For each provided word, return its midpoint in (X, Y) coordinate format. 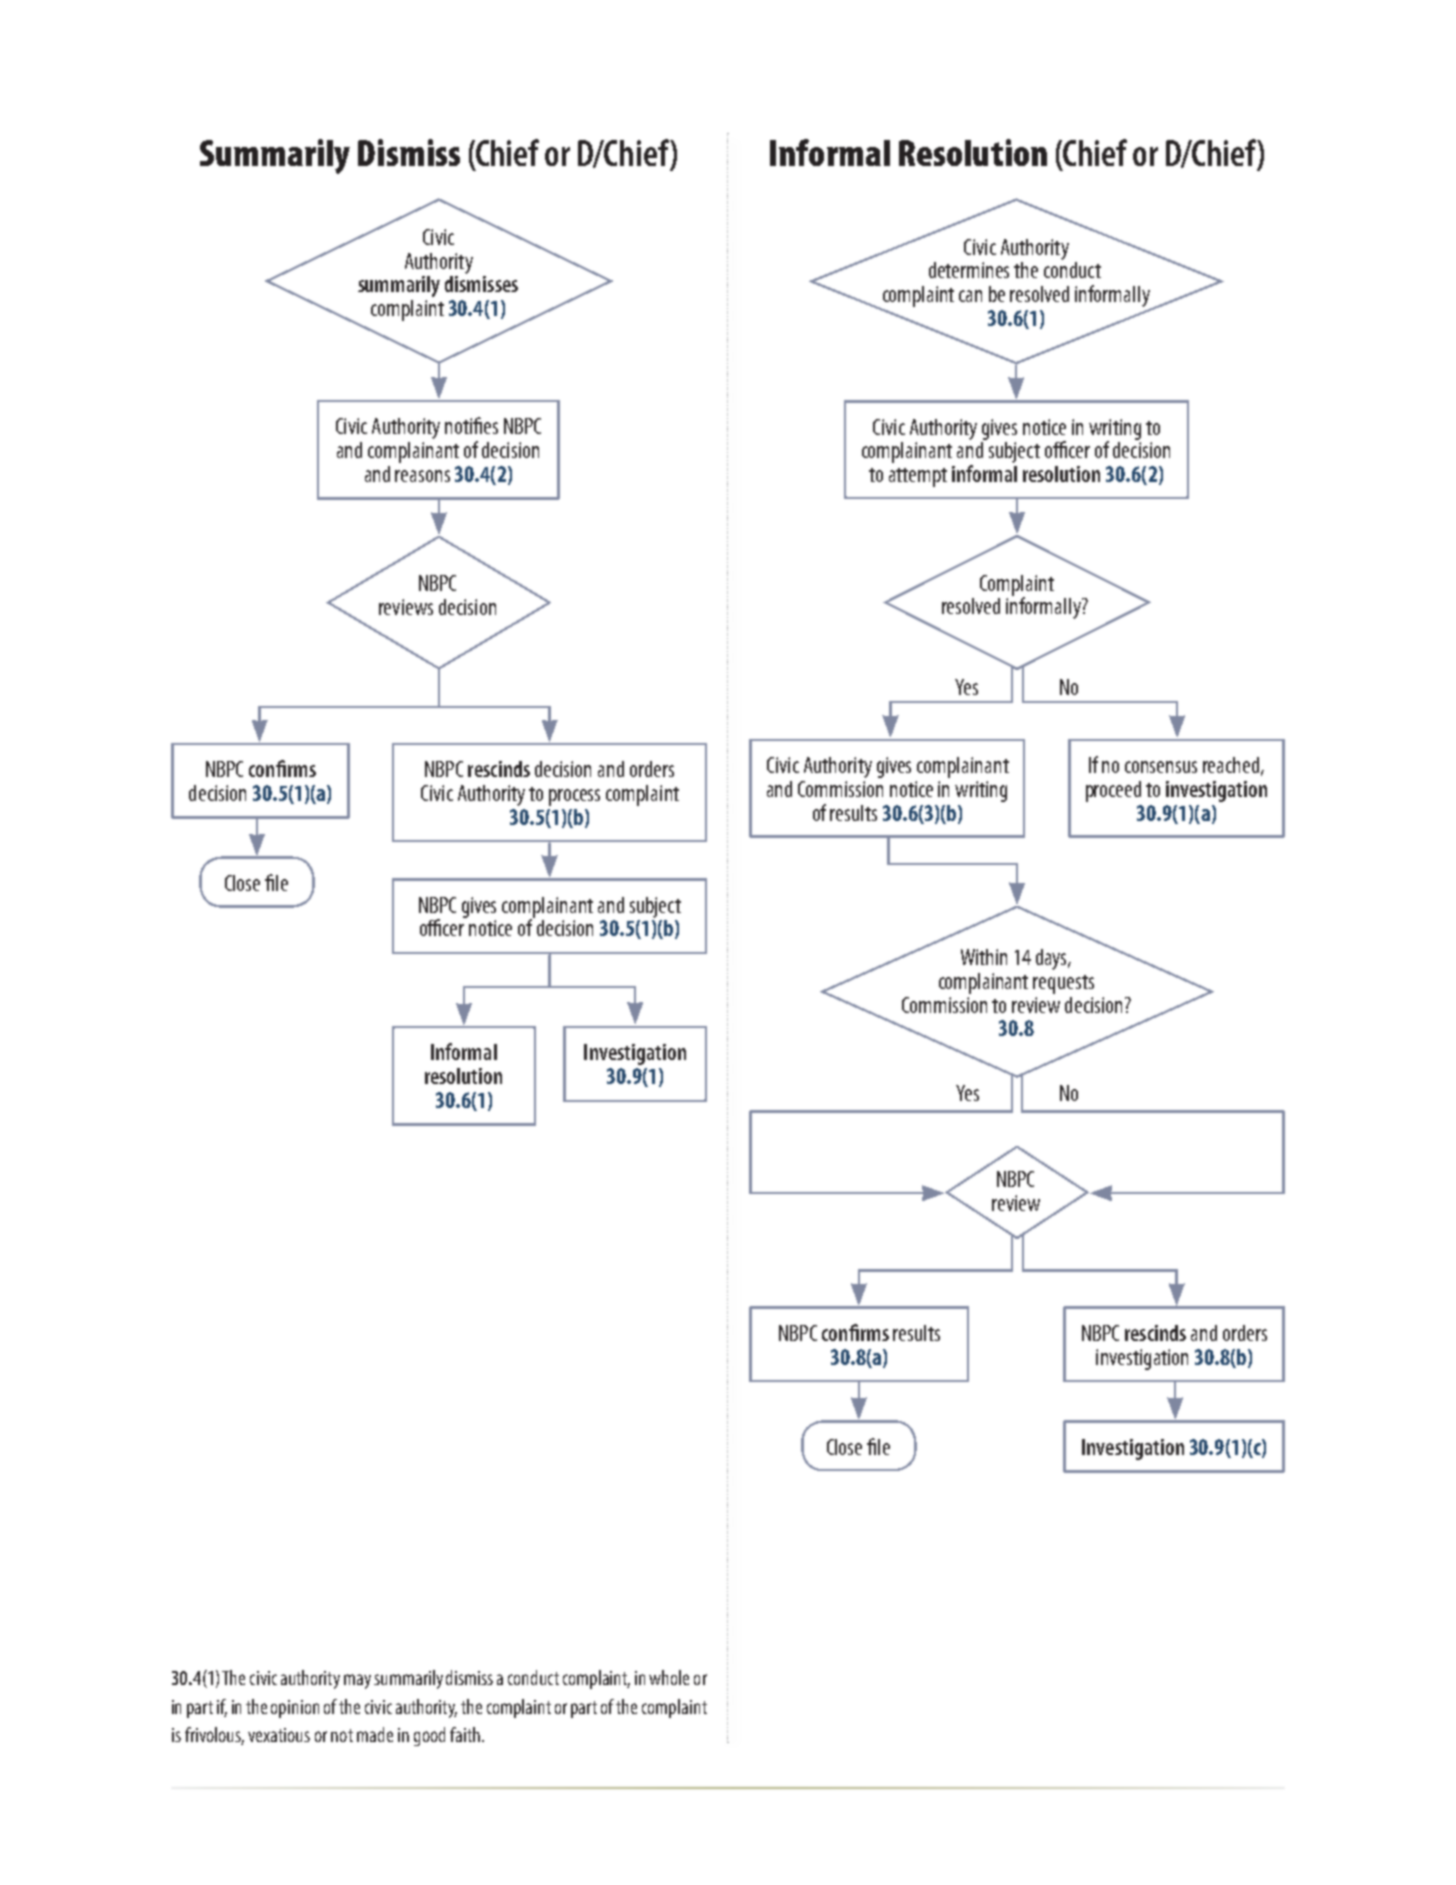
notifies (471, 425)
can (970, 296)
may (357, 1681)
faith (465, 1734)
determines (969, 270)
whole (669, 1677)
